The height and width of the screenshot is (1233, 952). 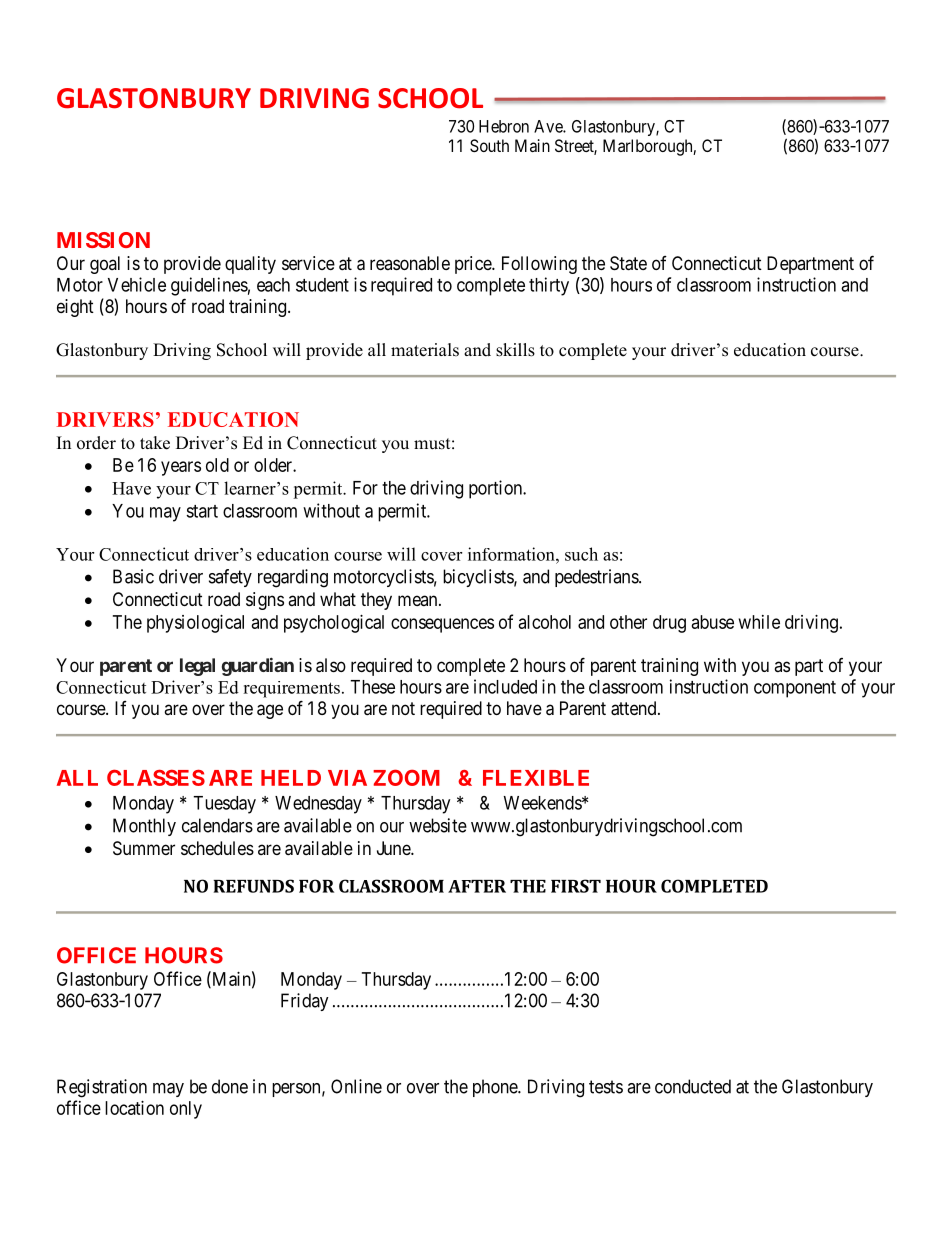 What do you see at coordinates (515, 350) in the screenshot?
I see `skills` at bounding box center [515, 350].
